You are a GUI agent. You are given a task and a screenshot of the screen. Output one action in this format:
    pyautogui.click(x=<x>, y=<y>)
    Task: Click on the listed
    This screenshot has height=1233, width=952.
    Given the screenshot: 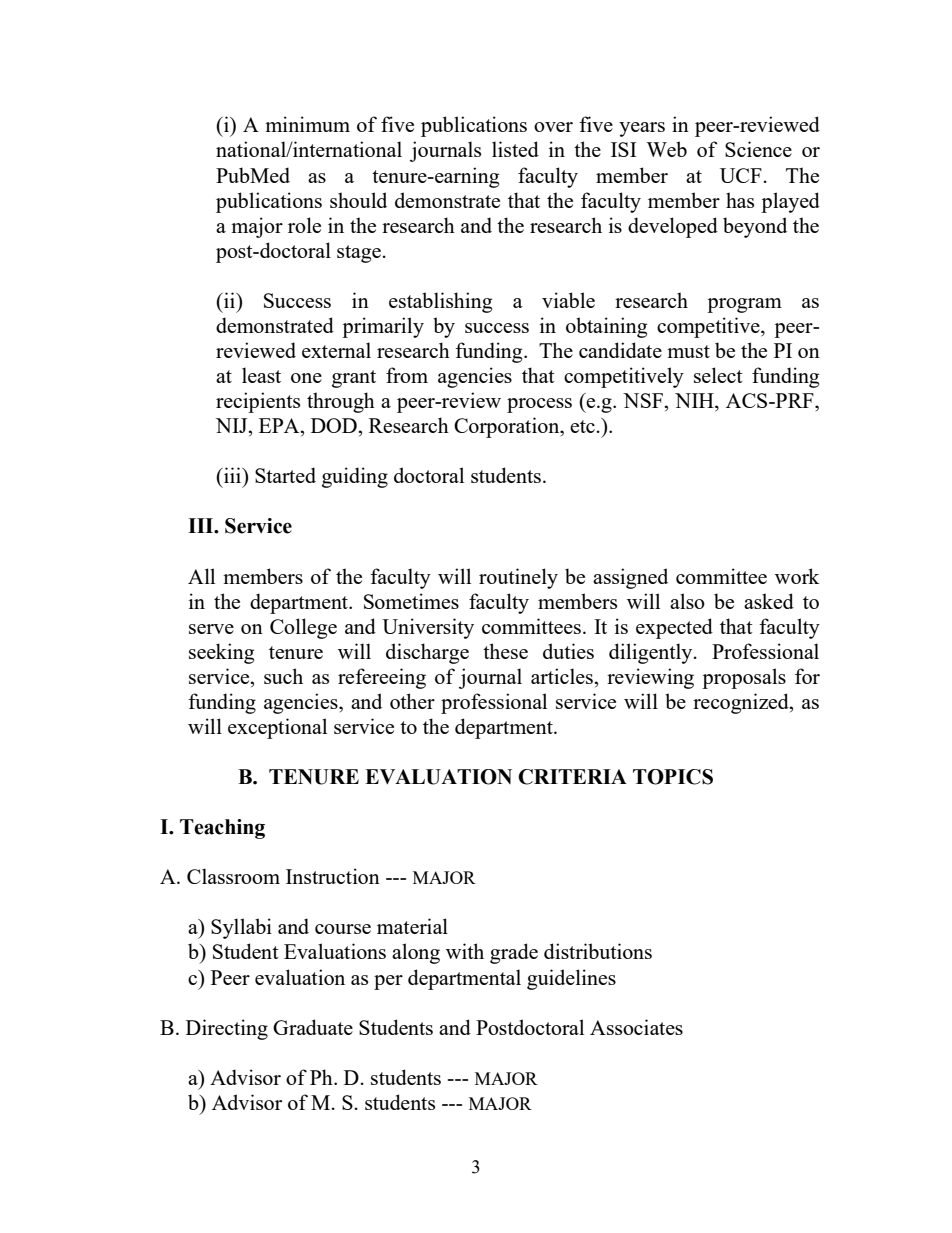 What is the action you would take?
    pyautogui.click(x=515, y=149)
